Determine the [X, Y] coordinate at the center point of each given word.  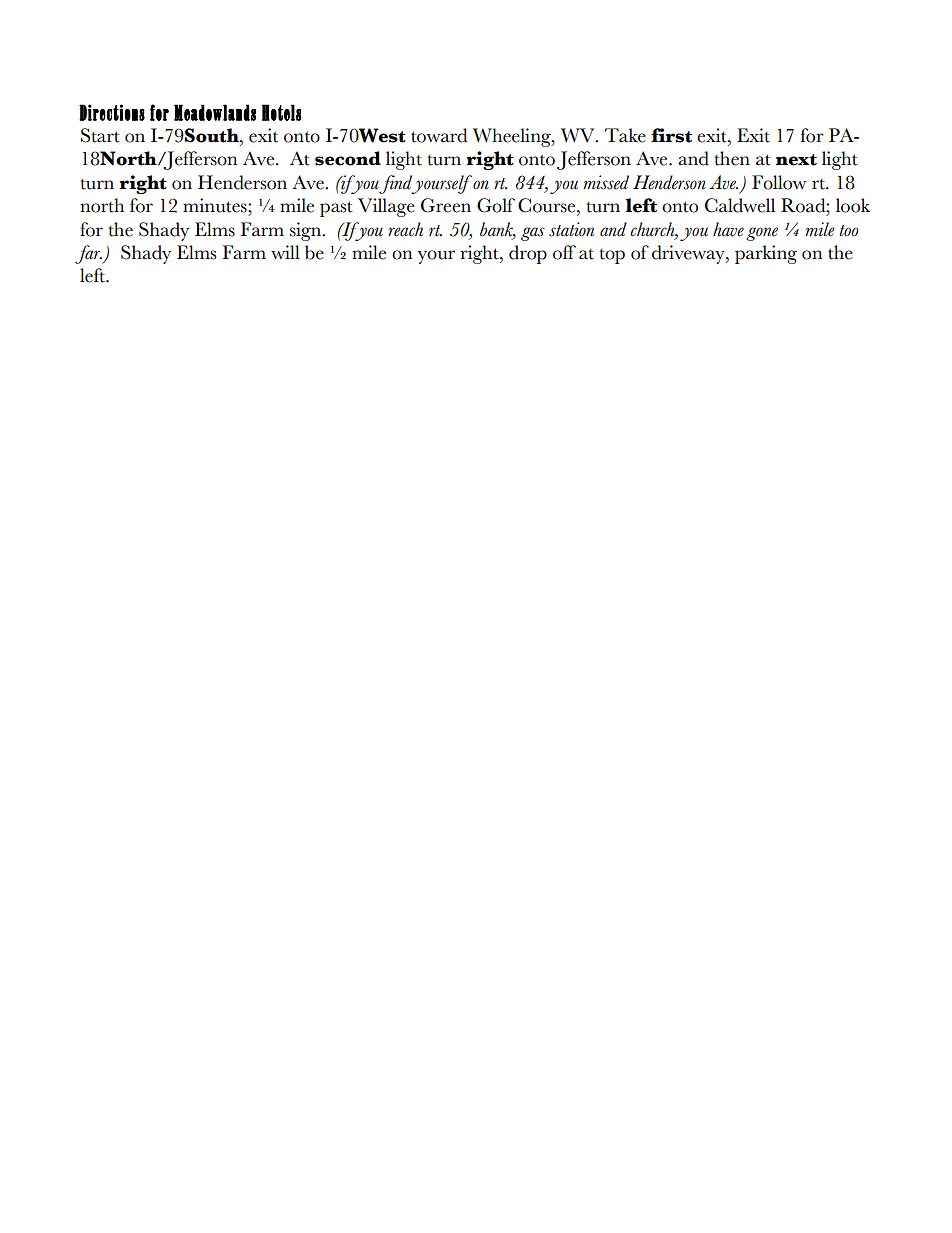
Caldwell [740, 205]
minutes [216, 205]
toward [439, 135]
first [671, 135]
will [285, 252]
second [348, 158]
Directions [112, 112]
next [796, 160]
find [397, 184]
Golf [496, 205]
